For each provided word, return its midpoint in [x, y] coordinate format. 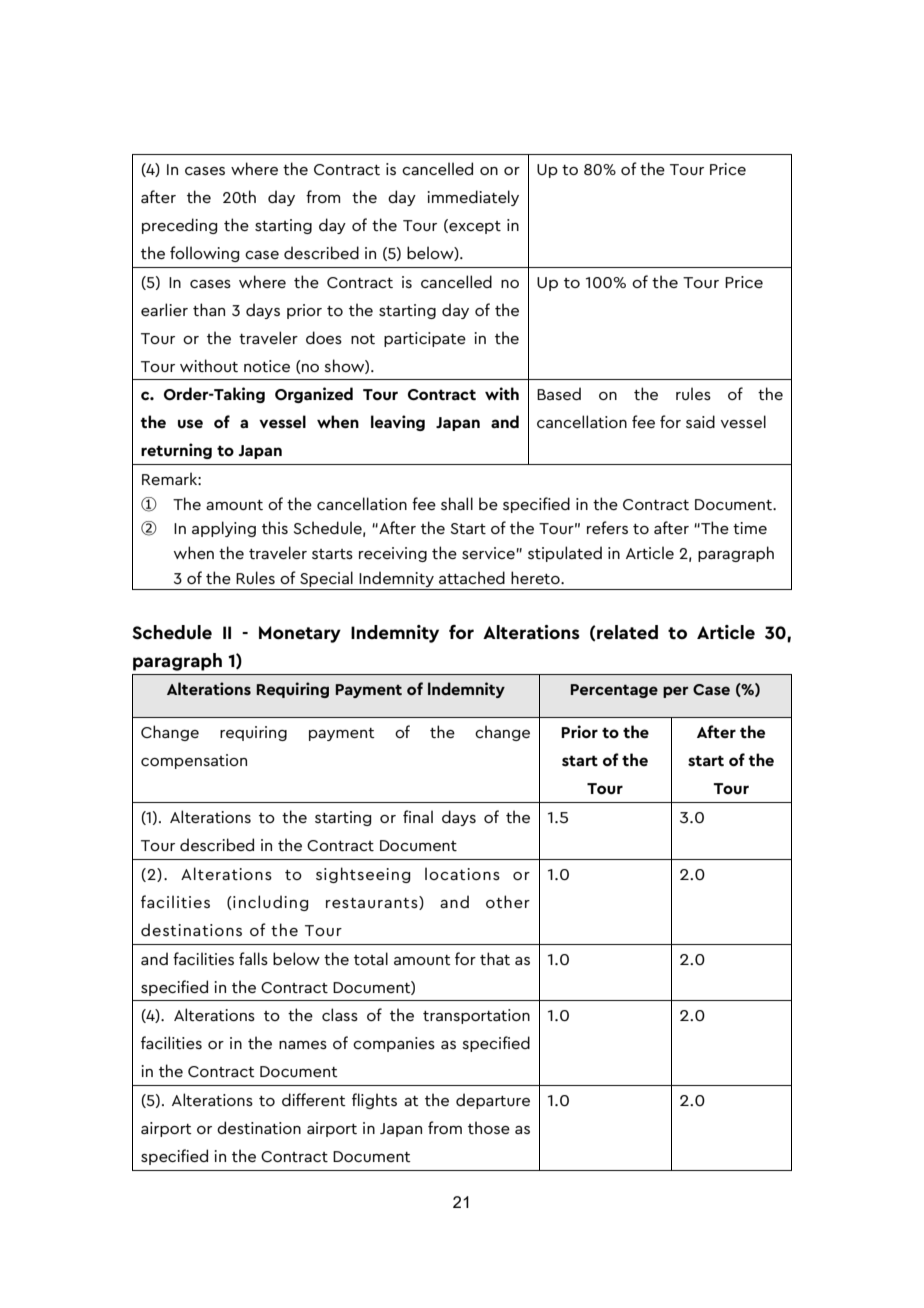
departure [493, 1101]
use [190, 424]
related [626, 632]
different [314, 1099]
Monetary [300, 634]
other [508, 901]
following [204, 254]
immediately [473, 198]
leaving [398, 423]
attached [472, 577]
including [269, 903]
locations [462, 873]
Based [559, 393]
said [700, 421]
